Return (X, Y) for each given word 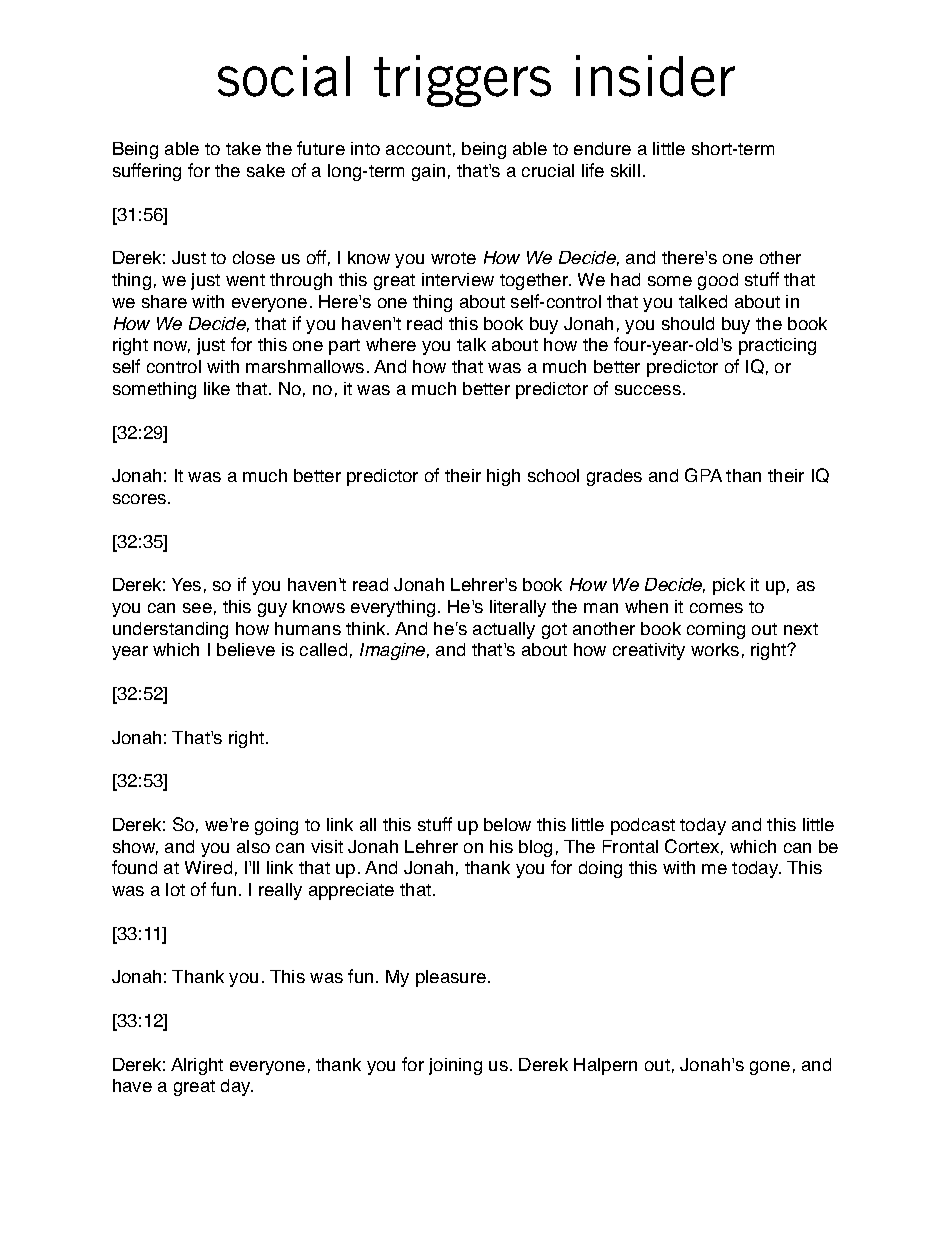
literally (518, 608)
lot (175, 889)
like (217, 388)
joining (455, 1066)
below (507, 824)
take (243, 148)
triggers (462, 81)
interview (458, 279)
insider (655, 76)
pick (729, 586)
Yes (186, 584)
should (688, 323)
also (253, 846)
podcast (643, 826)
